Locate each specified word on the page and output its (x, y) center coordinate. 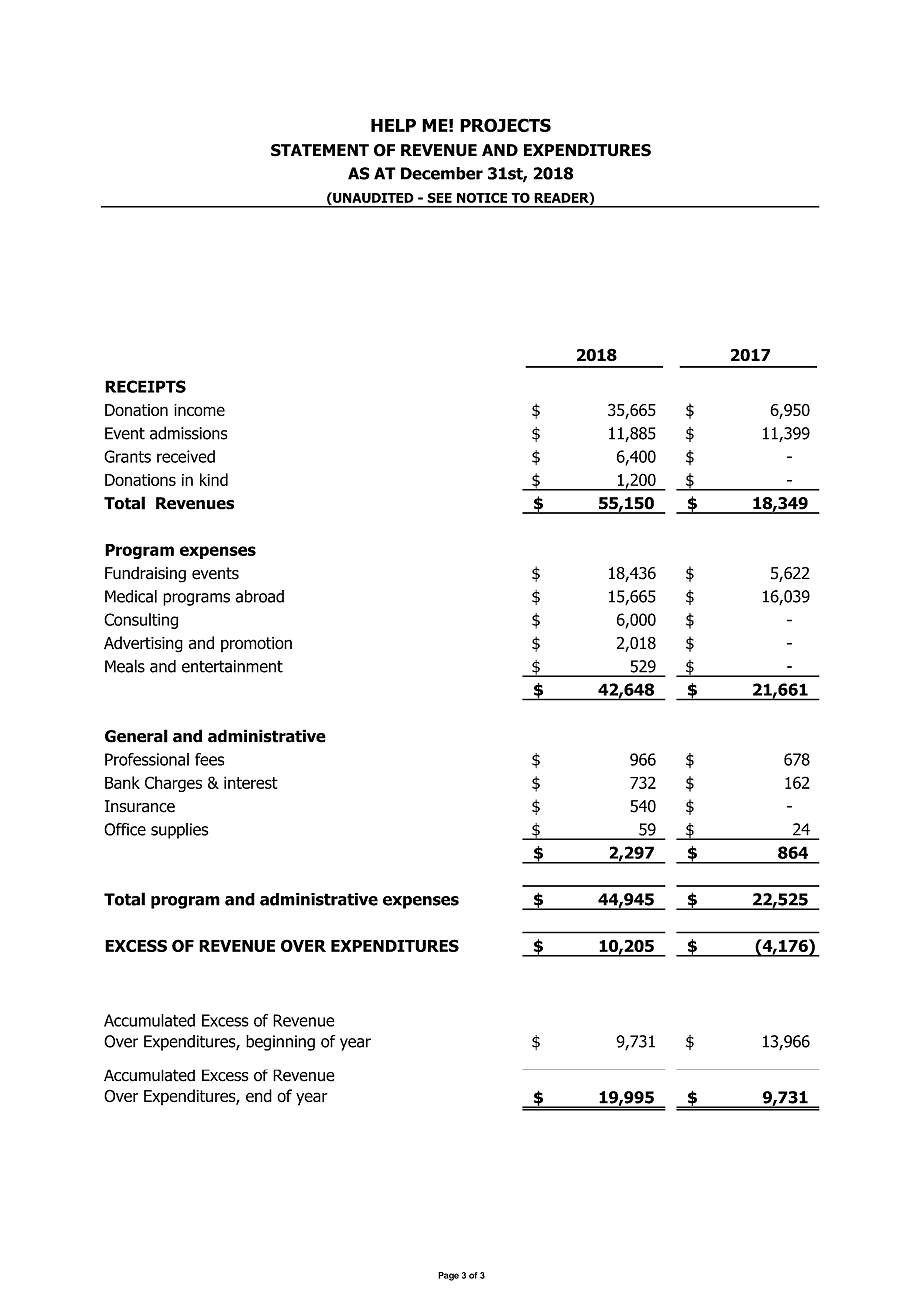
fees (209, 759)
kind (214, 479)
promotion (256, 644)
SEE (439, 198)
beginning (280, 1043)
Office (125, 829)
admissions (189, 433)
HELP (393, 125)
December (442, 173)
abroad (259, 596)
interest (251, 782)
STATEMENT (320, 150)
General (136, 736)
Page (448, 1276)
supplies (179, 831)
